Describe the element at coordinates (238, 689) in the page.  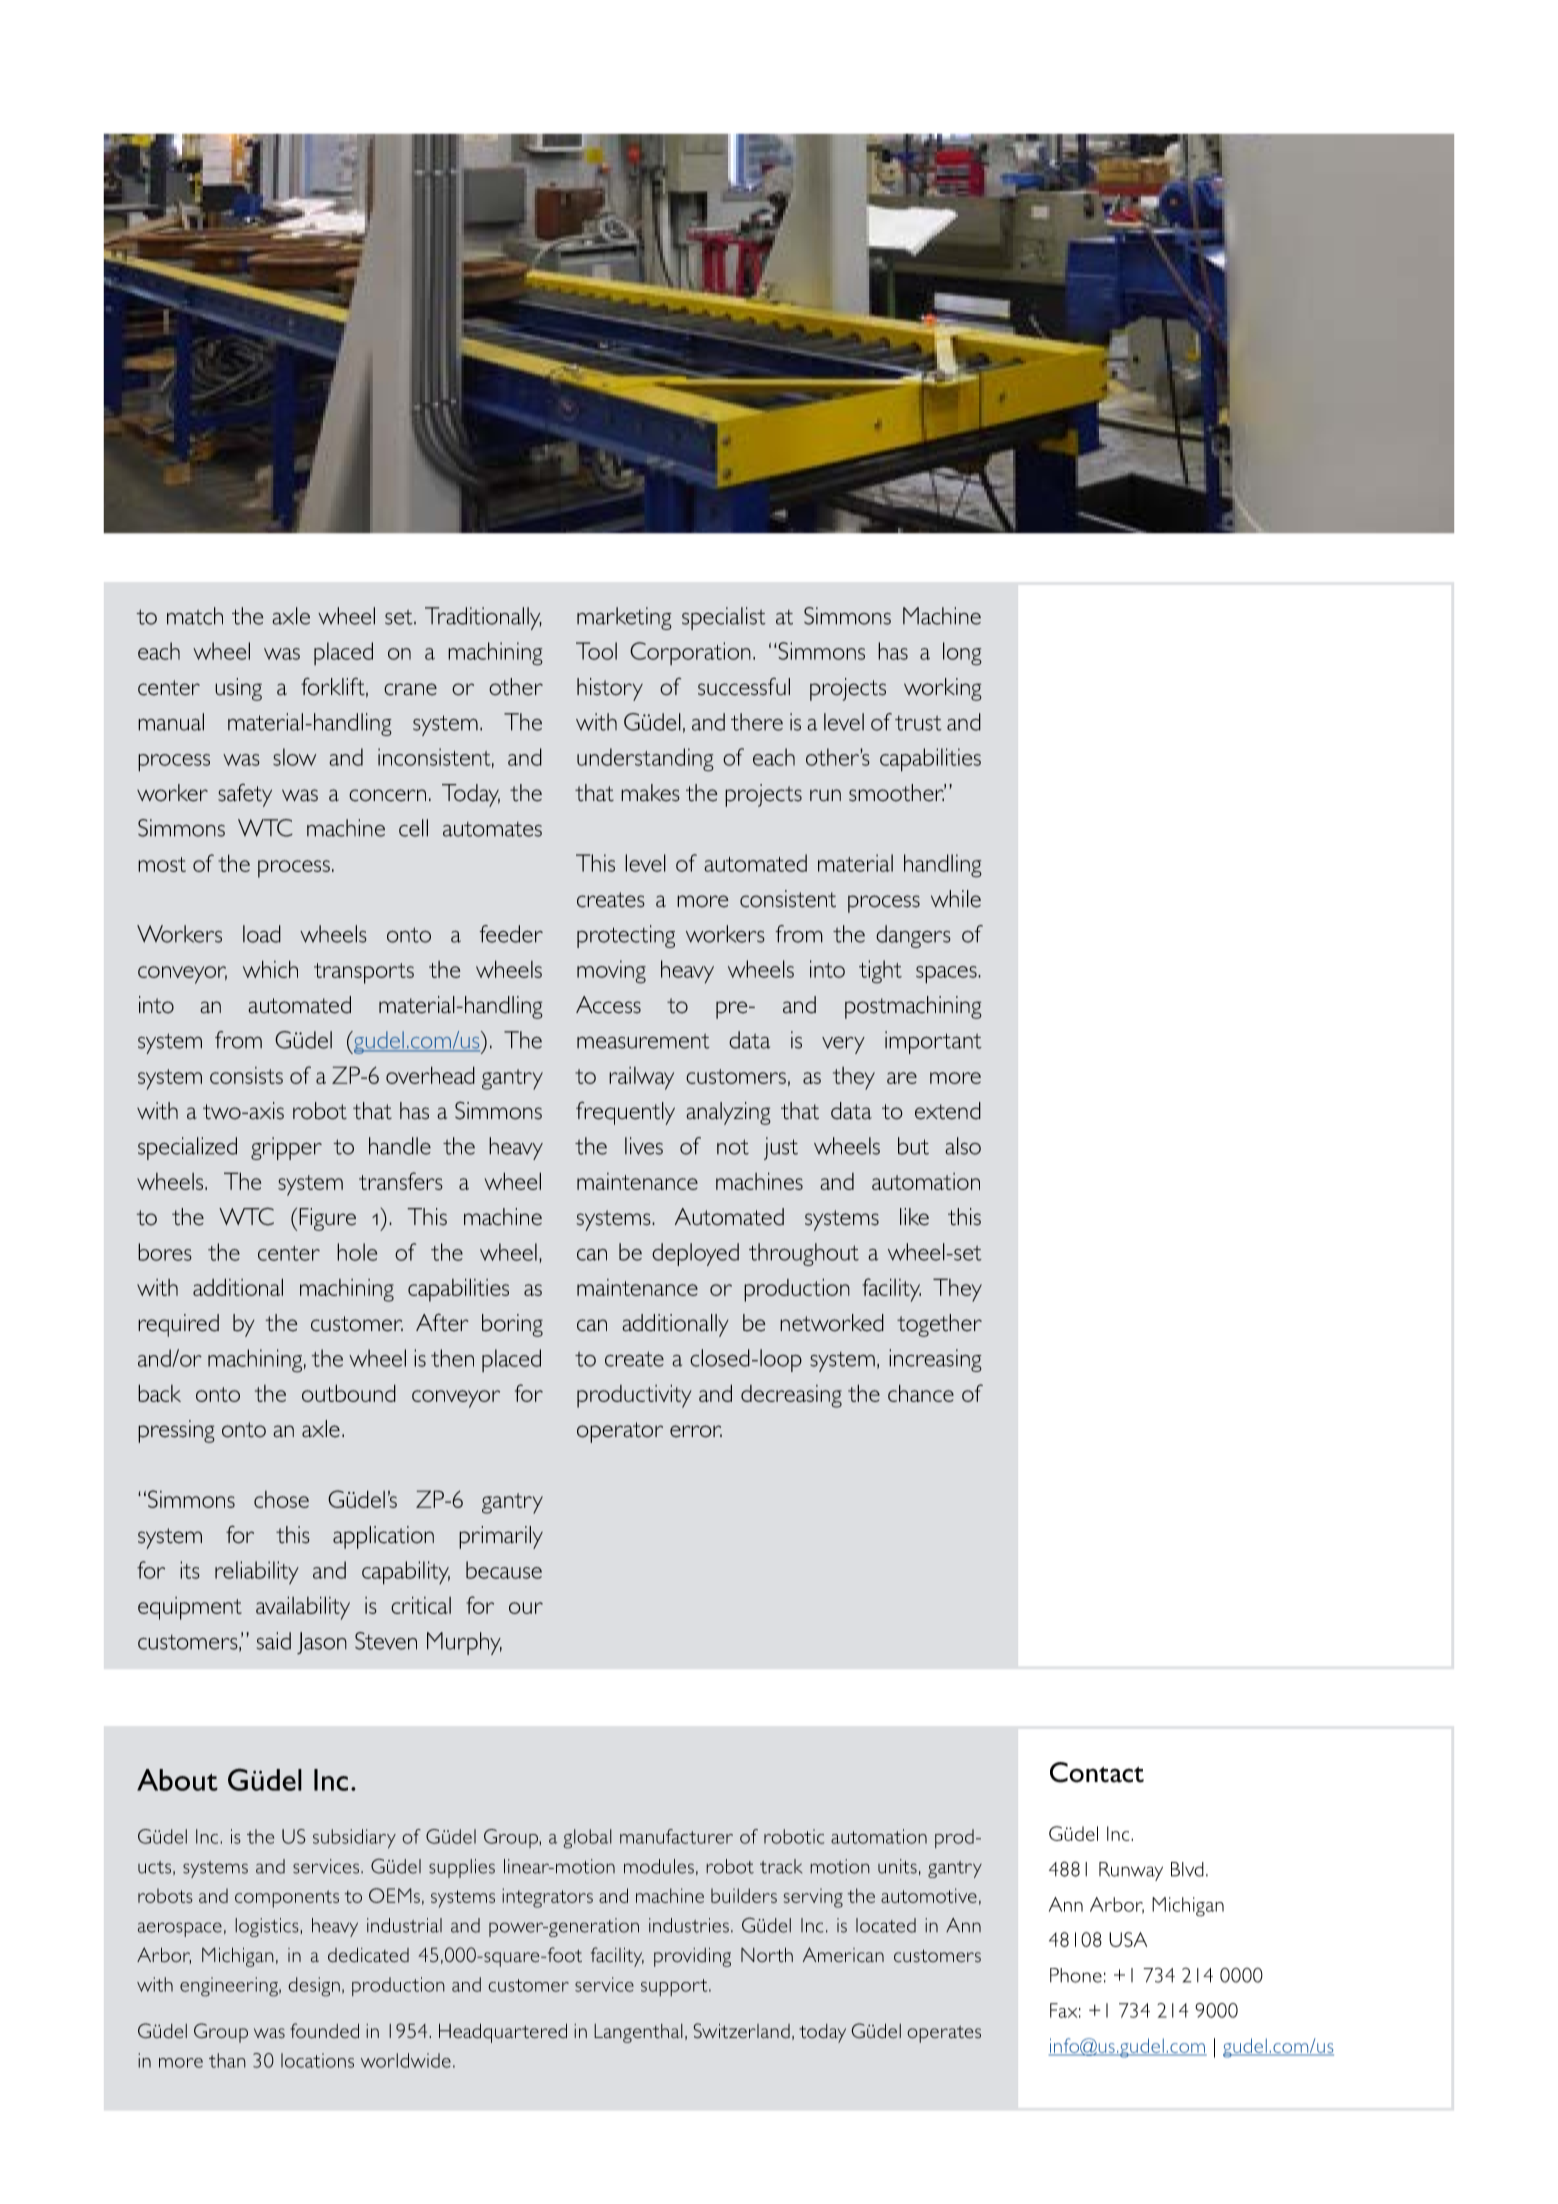
I see `using` at that location.
